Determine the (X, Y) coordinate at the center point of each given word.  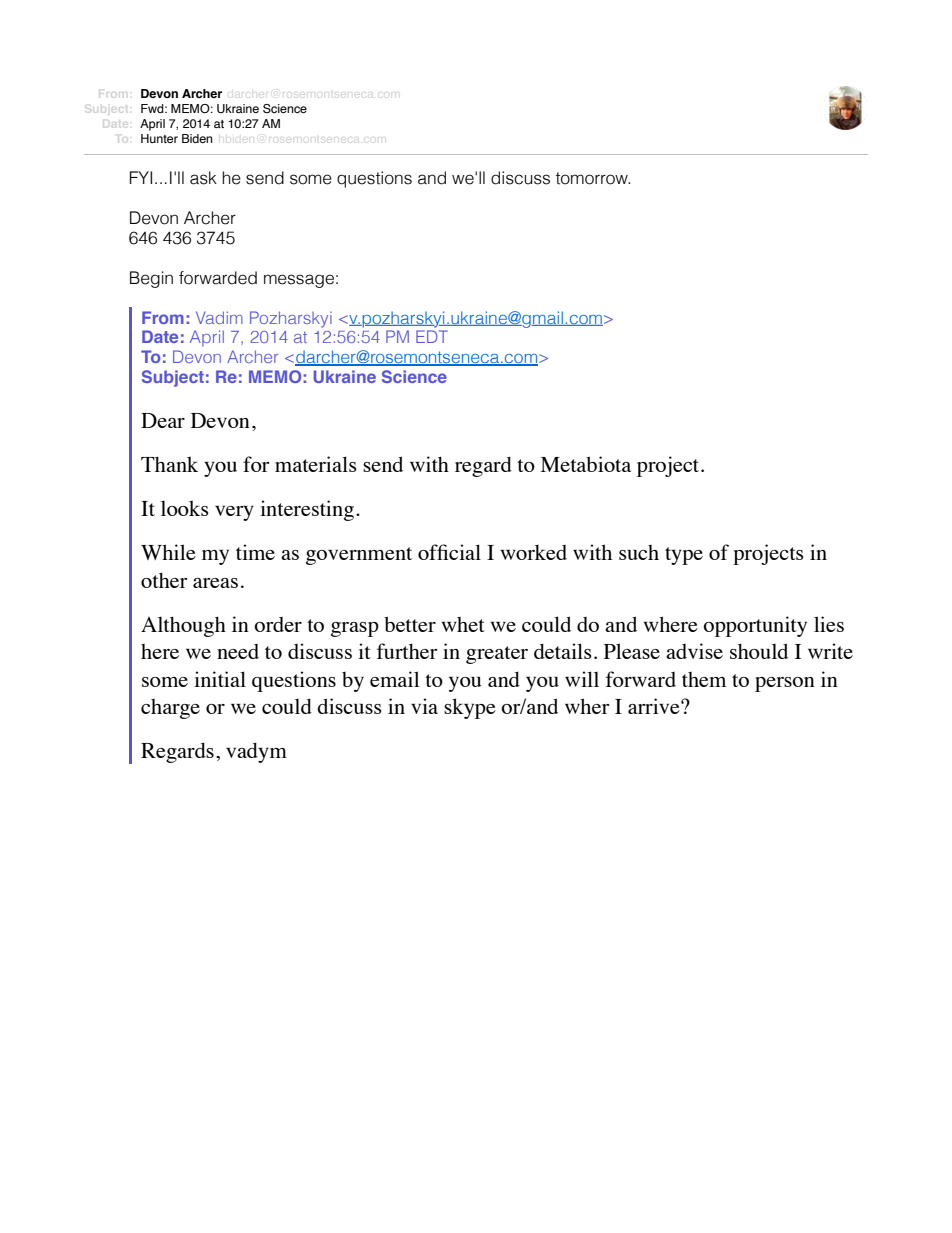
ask (203, 178)
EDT (432, 336)
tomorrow (593, 178)
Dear (163, 420)
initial (220, 679)
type (684, 556)
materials (316, 464)
